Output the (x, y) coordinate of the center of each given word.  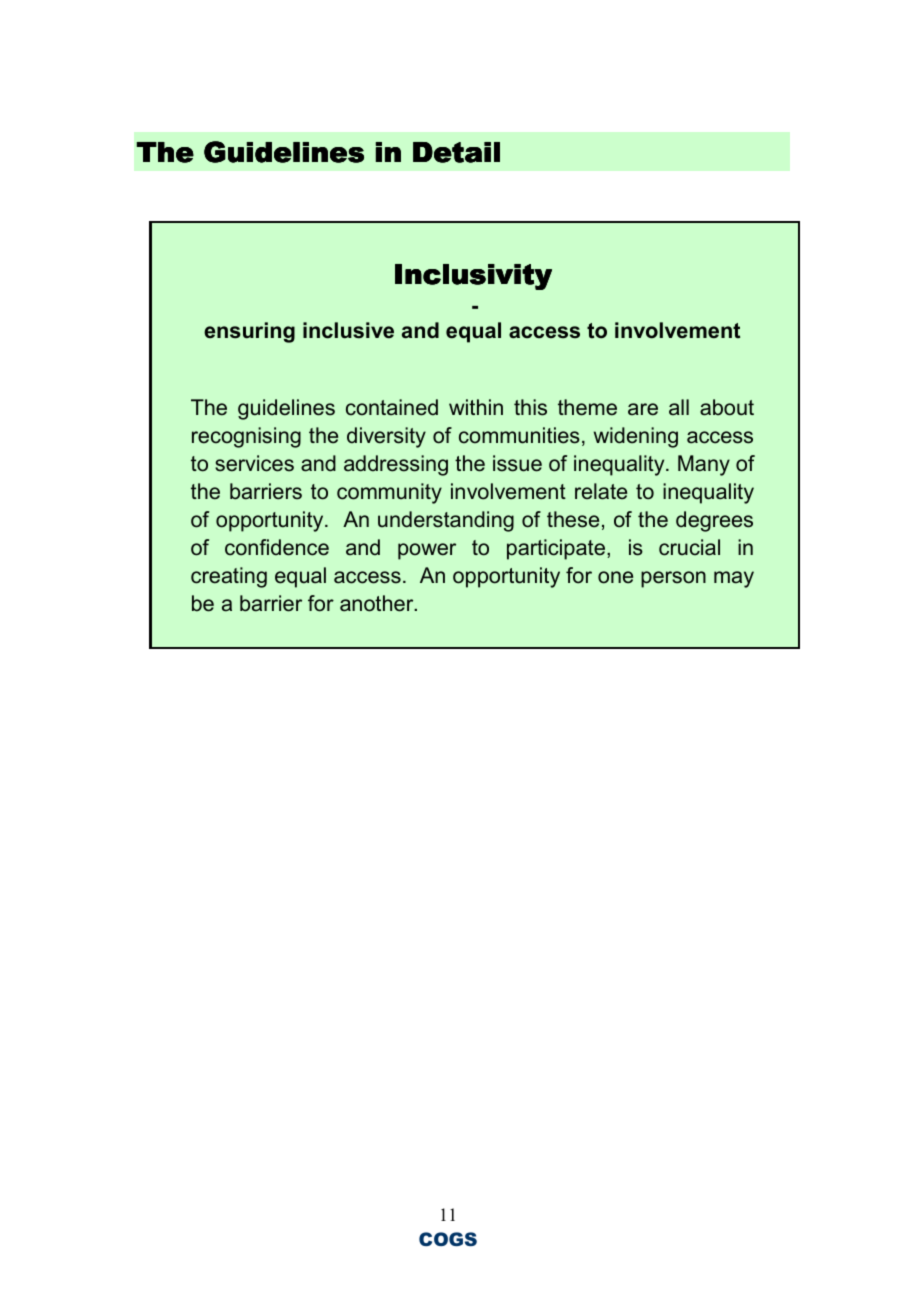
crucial (689, 547)
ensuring (249, 332)
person (673, 579)
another (378, 603)
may (734, 579)
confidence (277, 547)
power (427, 551)
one (615, 577)
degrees (714, 521)
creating (229, 577)
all (679, 407)
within (476, 407)
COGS (448, 1239)
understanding (446, 521)
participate (557, 549)
